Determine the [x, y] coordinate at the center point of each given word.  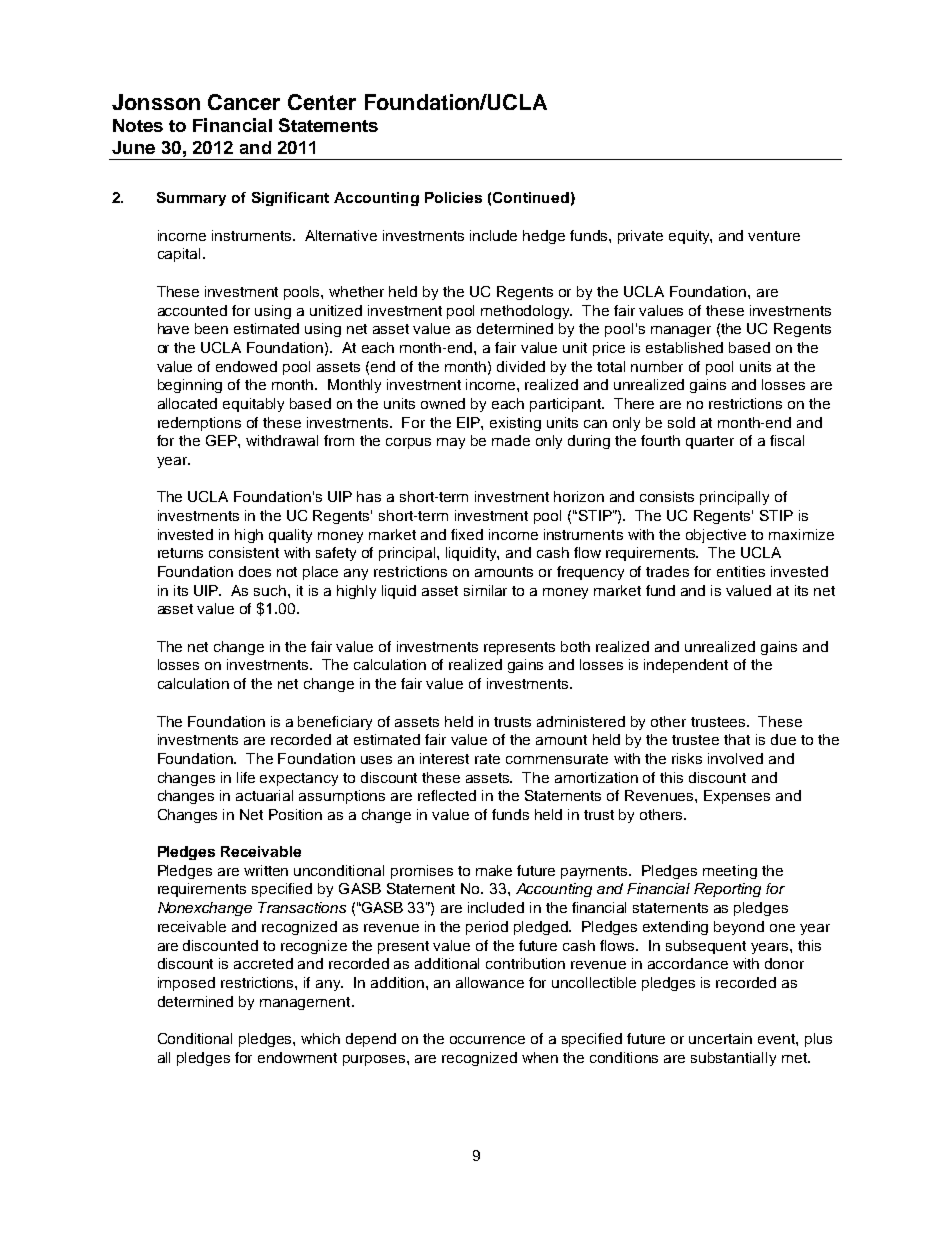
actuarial [264, 795]
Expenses [737, 797]
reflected [447, 795]
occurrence [487, 1040]
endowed [246, 366]
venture [774, 236]
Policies [453, 197]
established [684, 347]
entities [741, 571]
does [255, 571]
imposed [186, 984]
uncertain [720, 1038]
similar [485, 590]
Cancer [244, 102]
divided [521, 366]
